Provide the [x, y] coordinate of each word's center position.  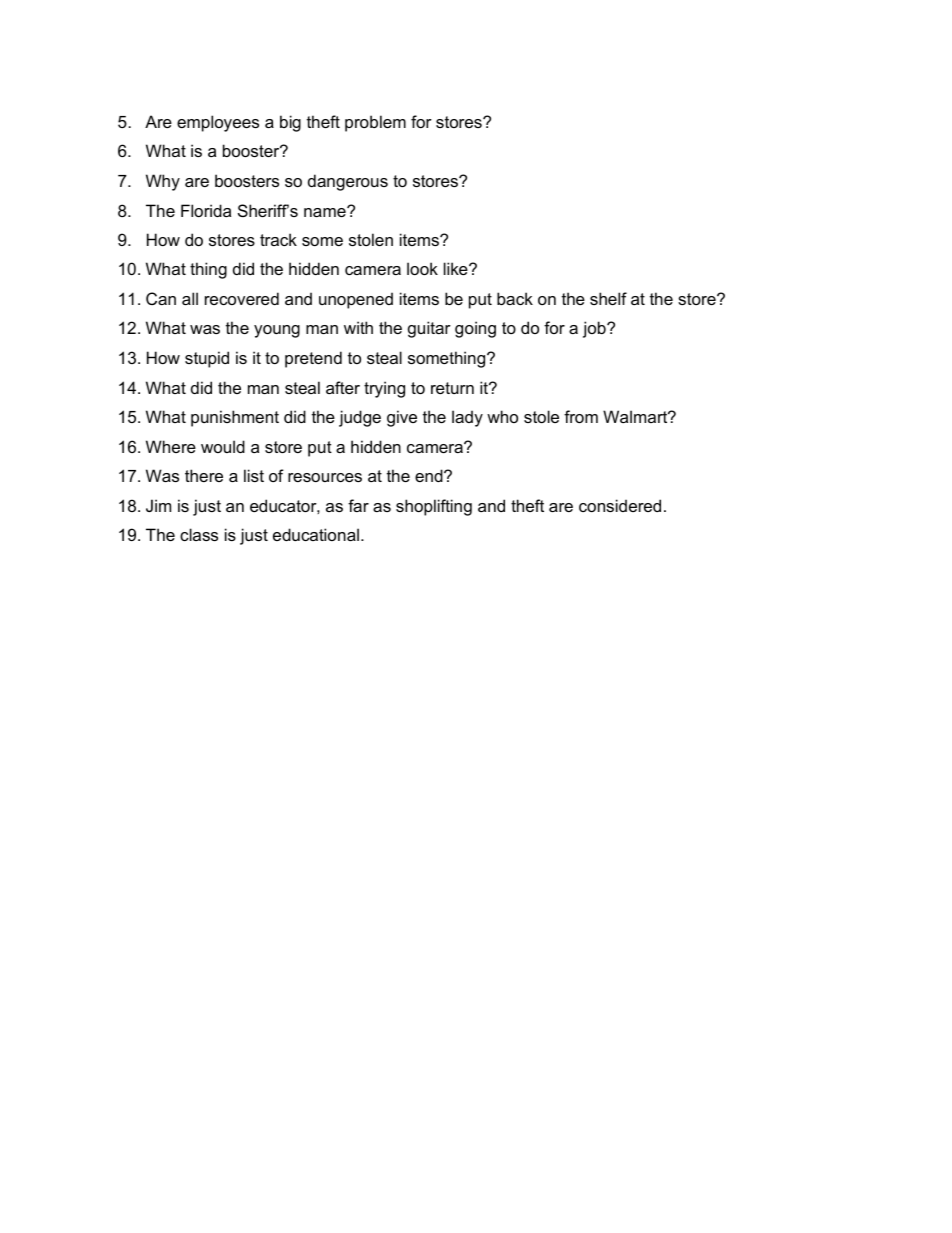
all [190, 298]
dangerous [348, 182]
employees [218, 123]
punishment [235, 418]
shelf [608, 298]
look [422, 268]
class [199, 534]
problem [375, 123]
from [581, 416]
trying [384, 389]
